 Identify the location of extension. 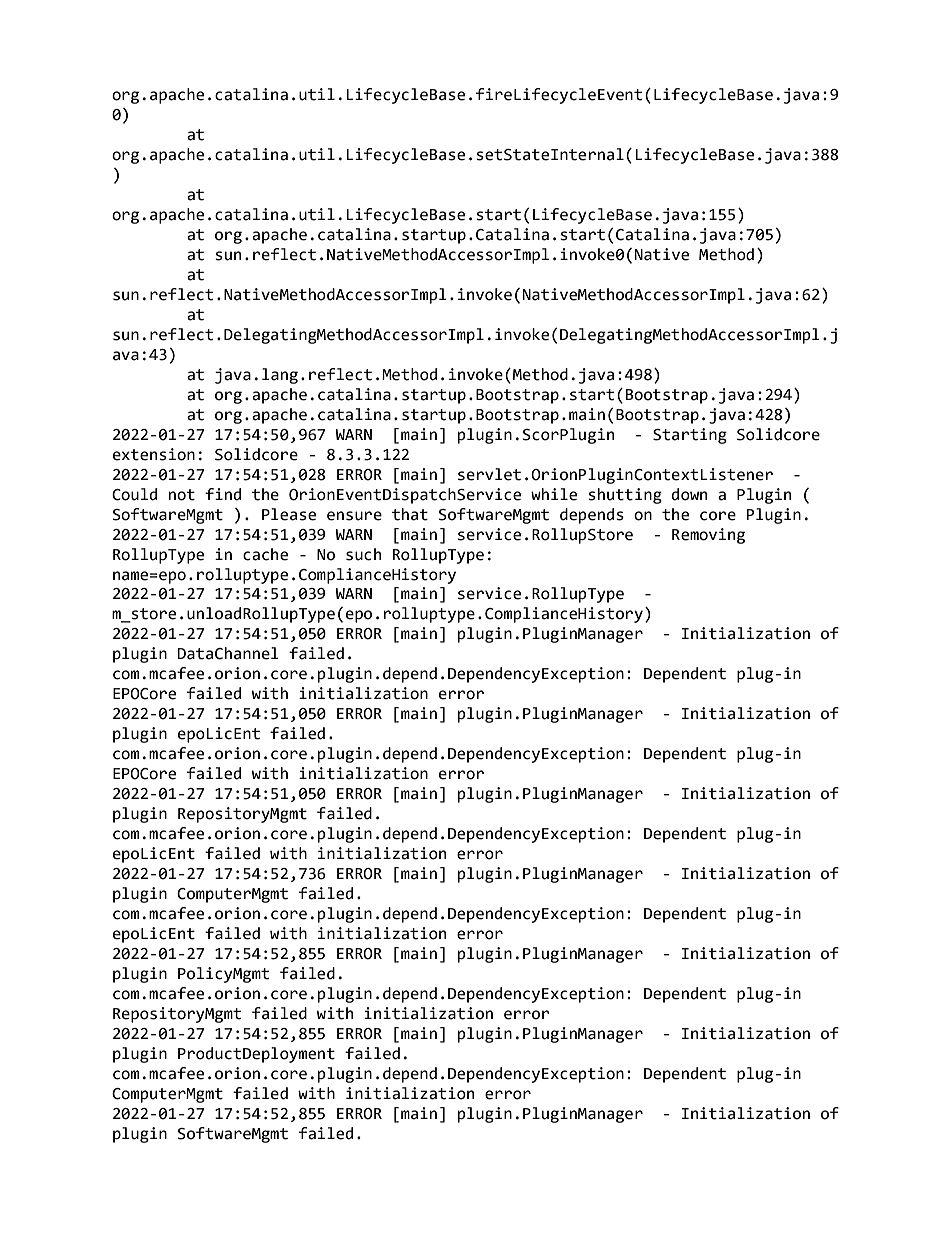
(154, 454).
